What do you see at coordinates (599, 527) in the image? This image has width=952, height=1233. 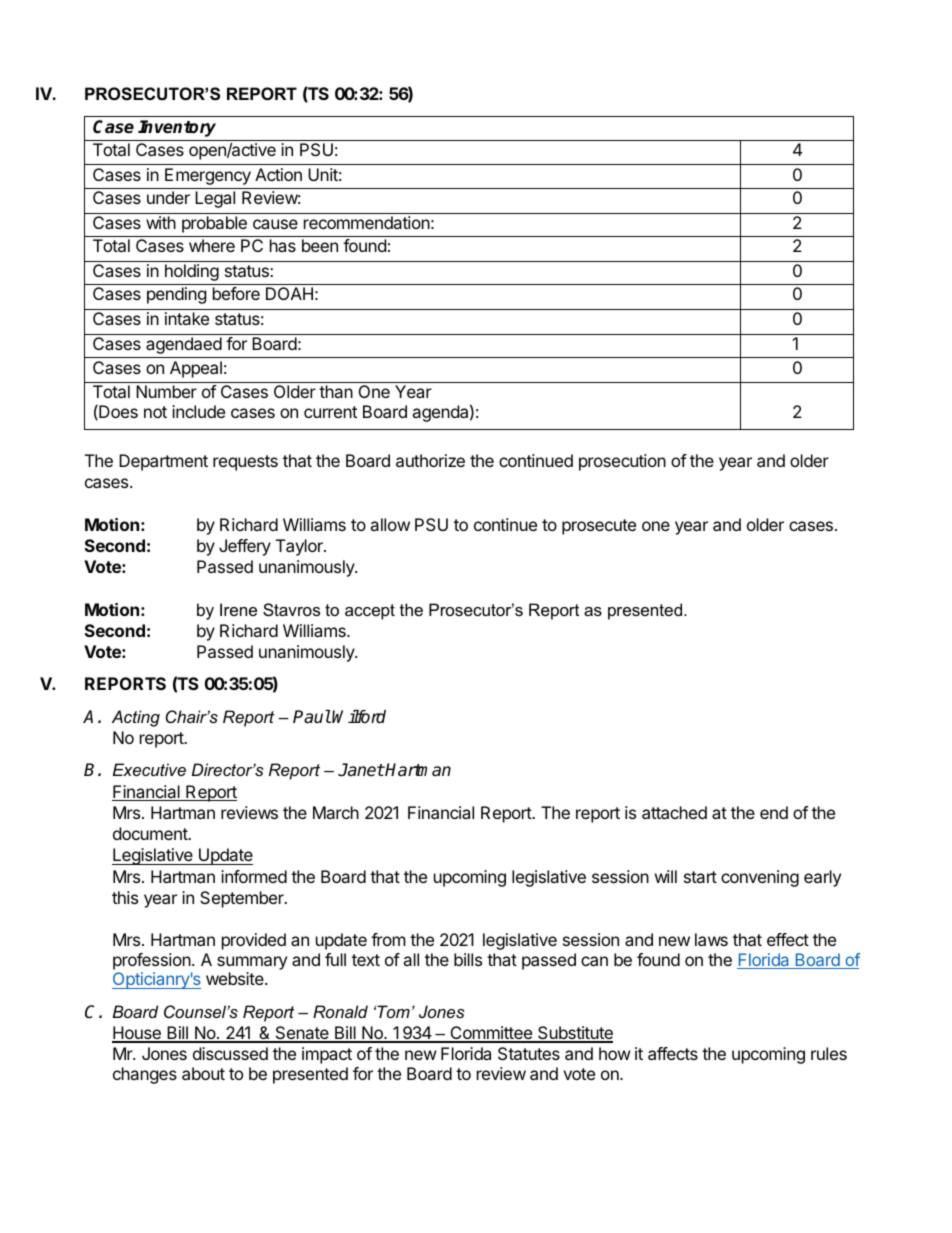 I see `prosecute` at bounding box center [599, 527].
